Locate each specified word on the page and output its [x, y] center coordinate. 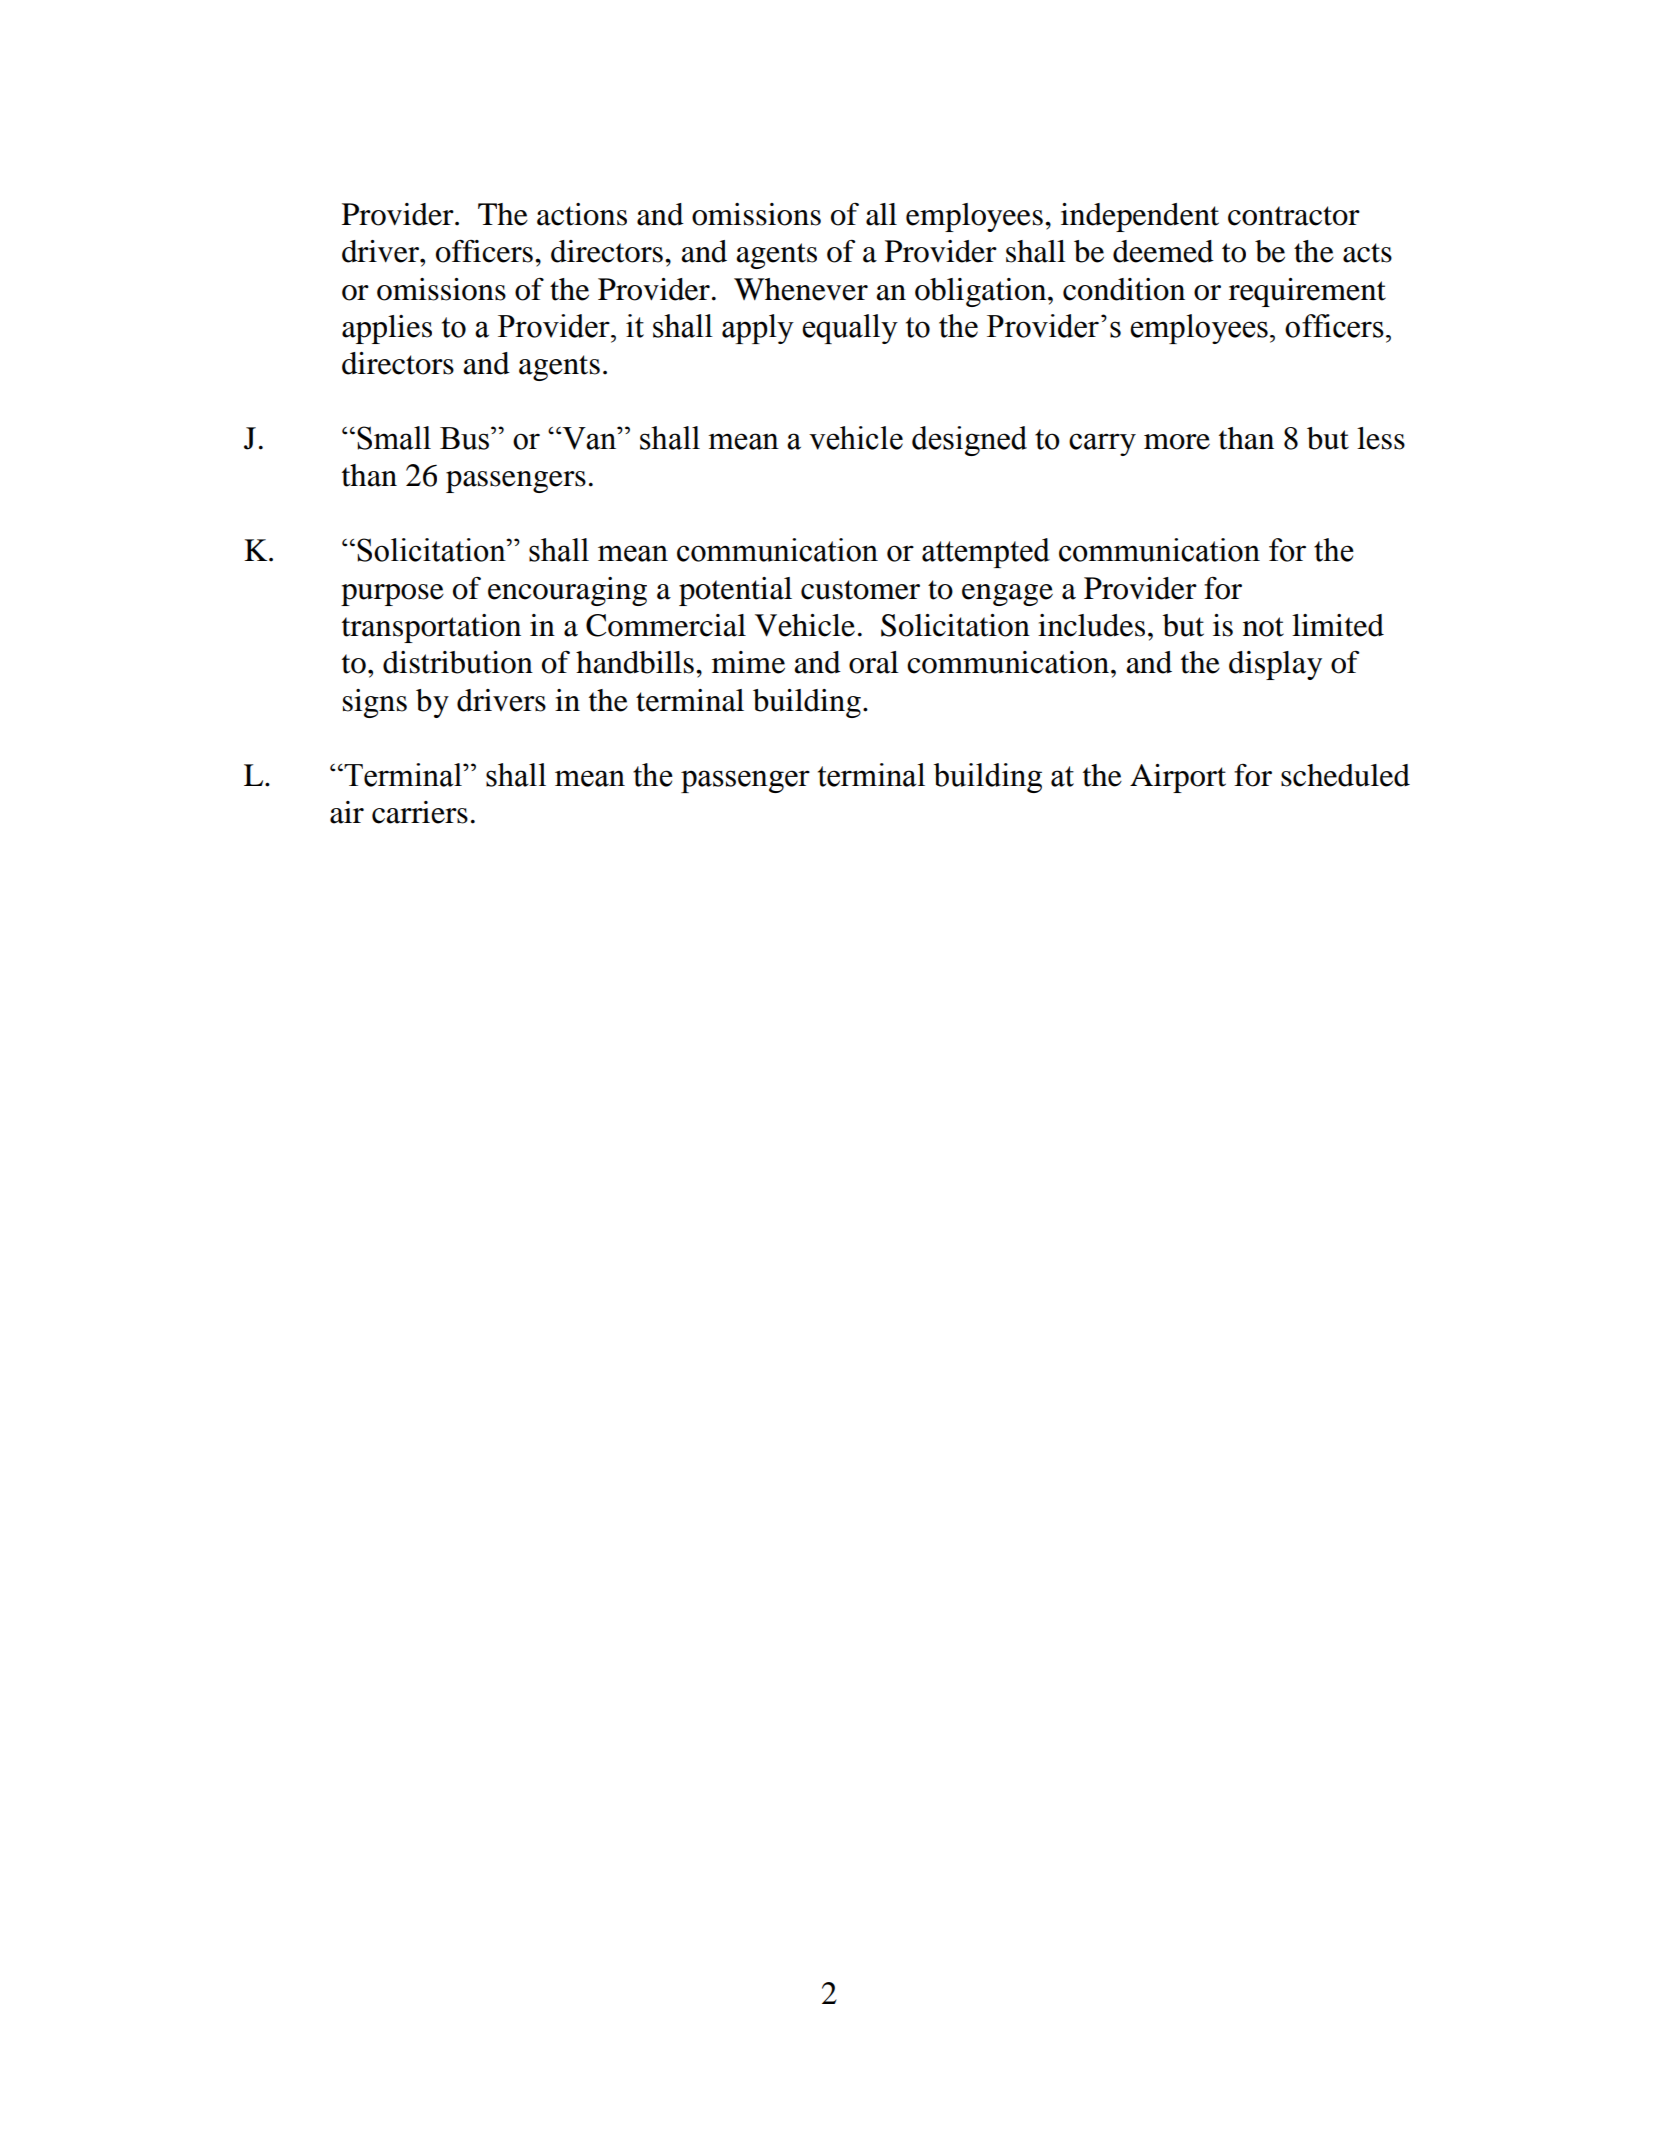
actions [582, 214]
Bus [466, 438]
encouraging [567, 591]
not [1263, 627]
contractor [1294, 216]
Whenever [801, 289]
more [1177, 442]
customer [860, 590]
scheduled [1345, 775]
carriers [420, 812]
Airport [1178, 778]
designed [969, 441]
